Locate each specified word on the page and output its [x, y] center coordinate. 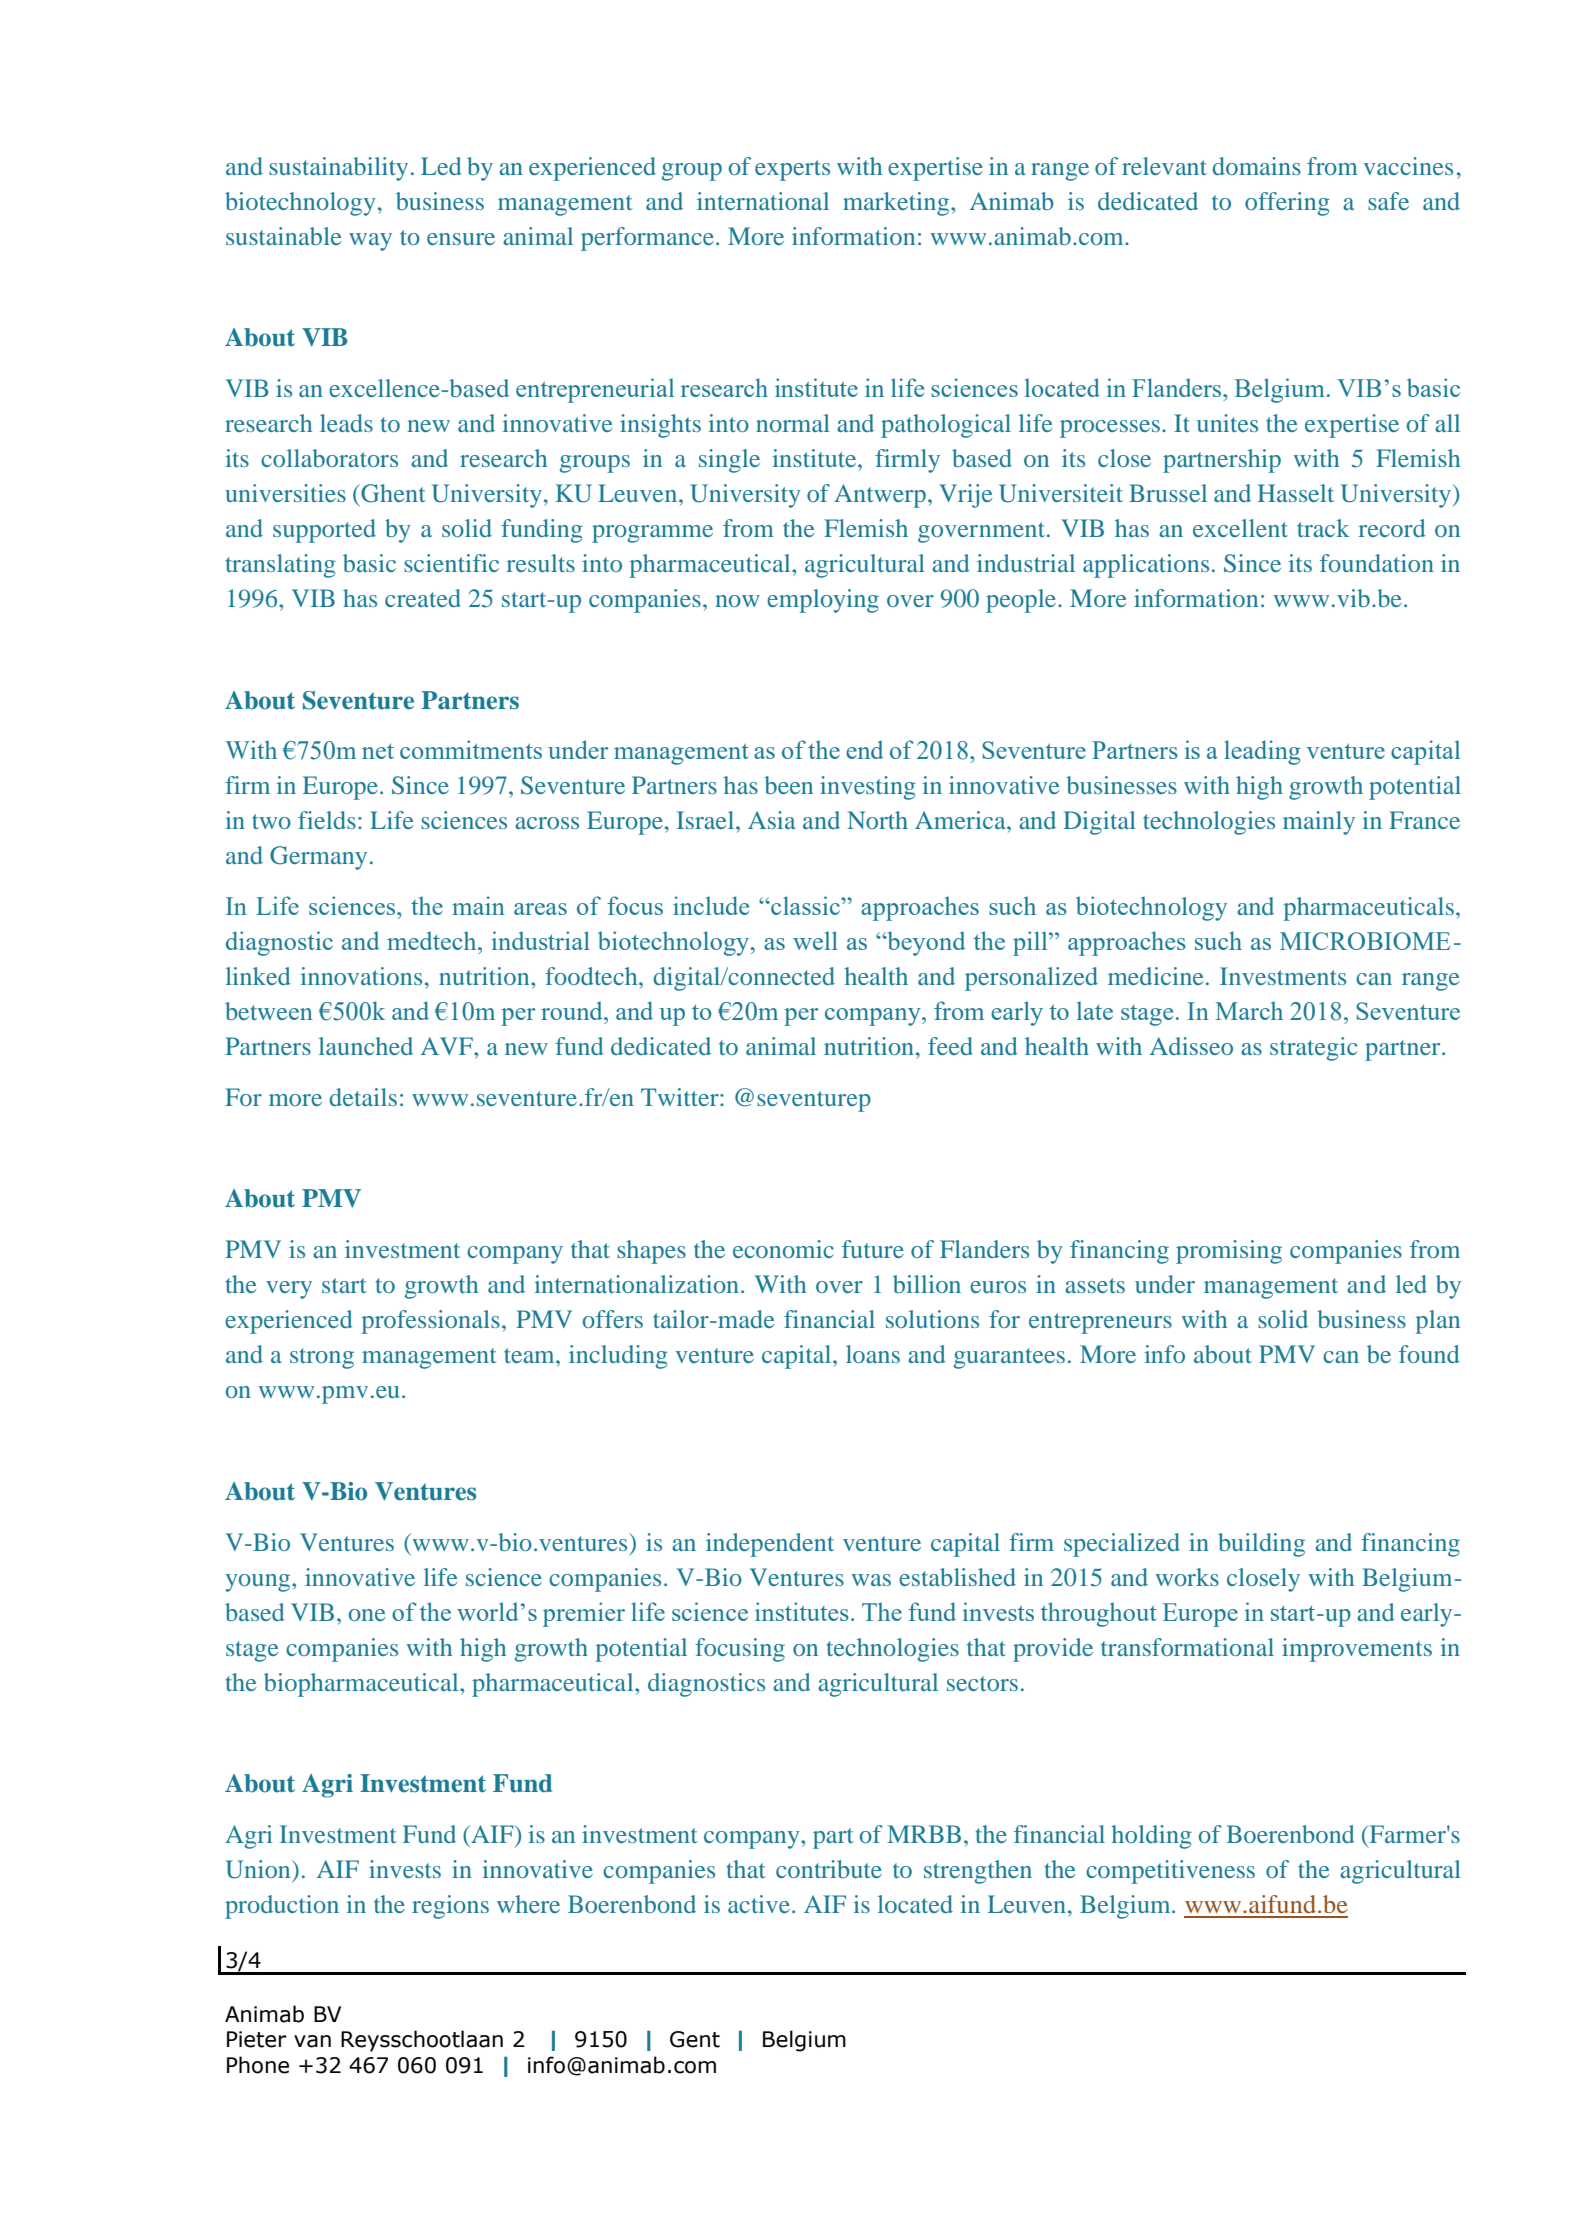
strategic [1314, 1049]
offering [1287, 204]
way [370, 242]
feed [950, 1046]
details [363, 1097]
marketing [897, 204]
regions [450, 1907]
